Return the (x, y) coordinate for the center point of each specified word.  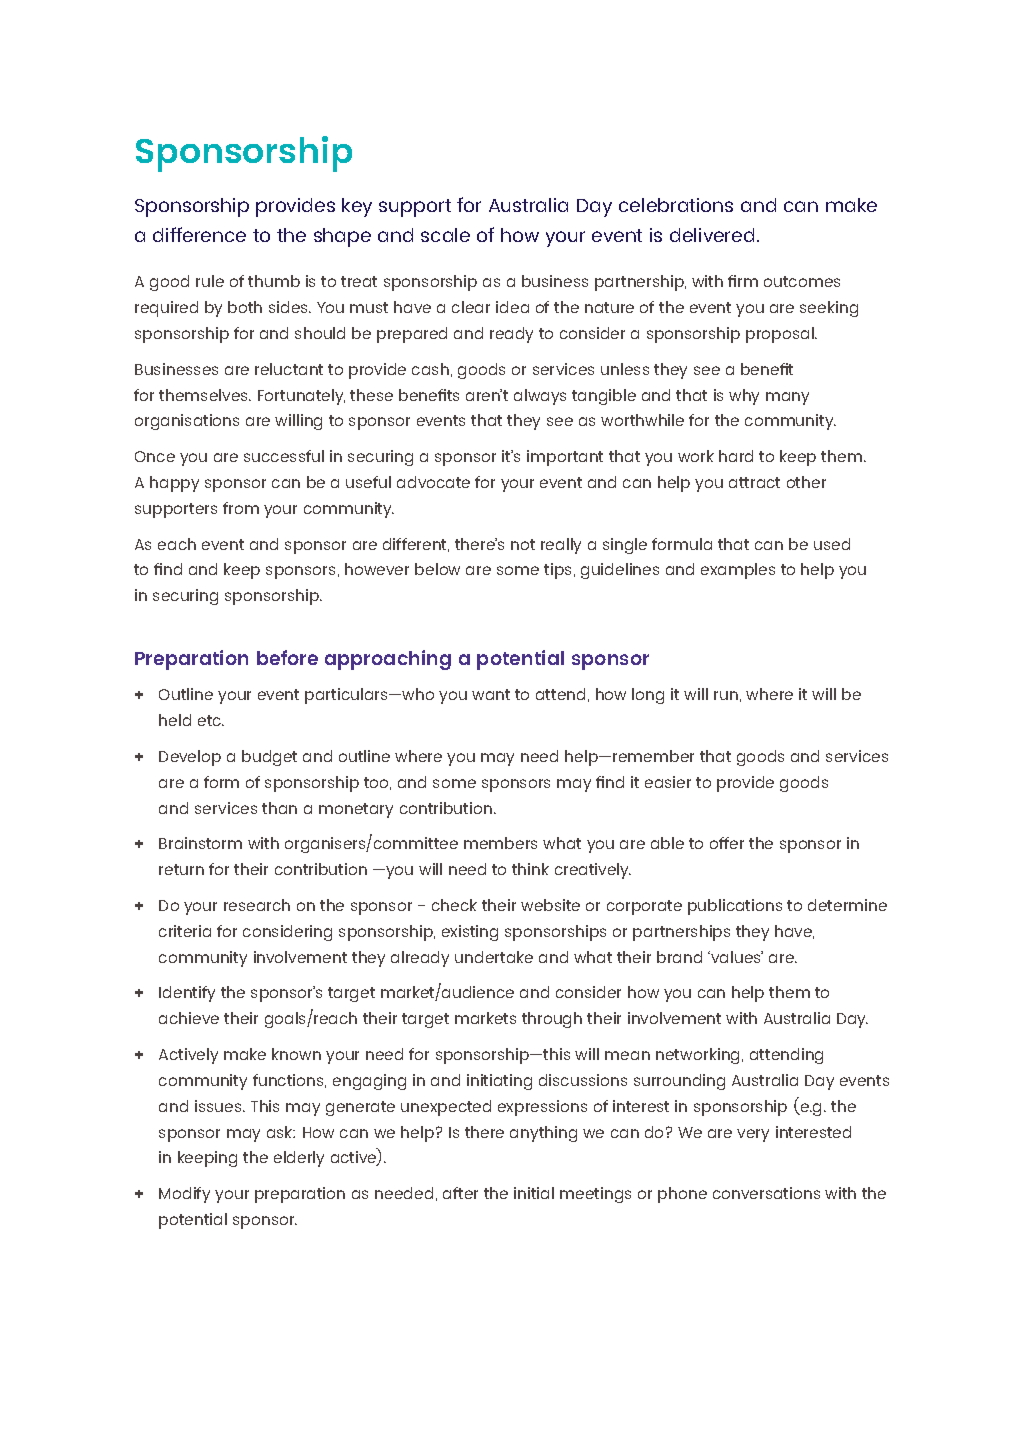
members (500, 843)
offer (727, 843)
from (241, 508)
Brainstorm (200, 843)
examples (738, 571)
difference (199, 234)
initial (534, 1193)
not (523, 544)
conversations (766, 1193)
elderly (299, 1159)
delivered (712, 235)
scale (445, 235)
